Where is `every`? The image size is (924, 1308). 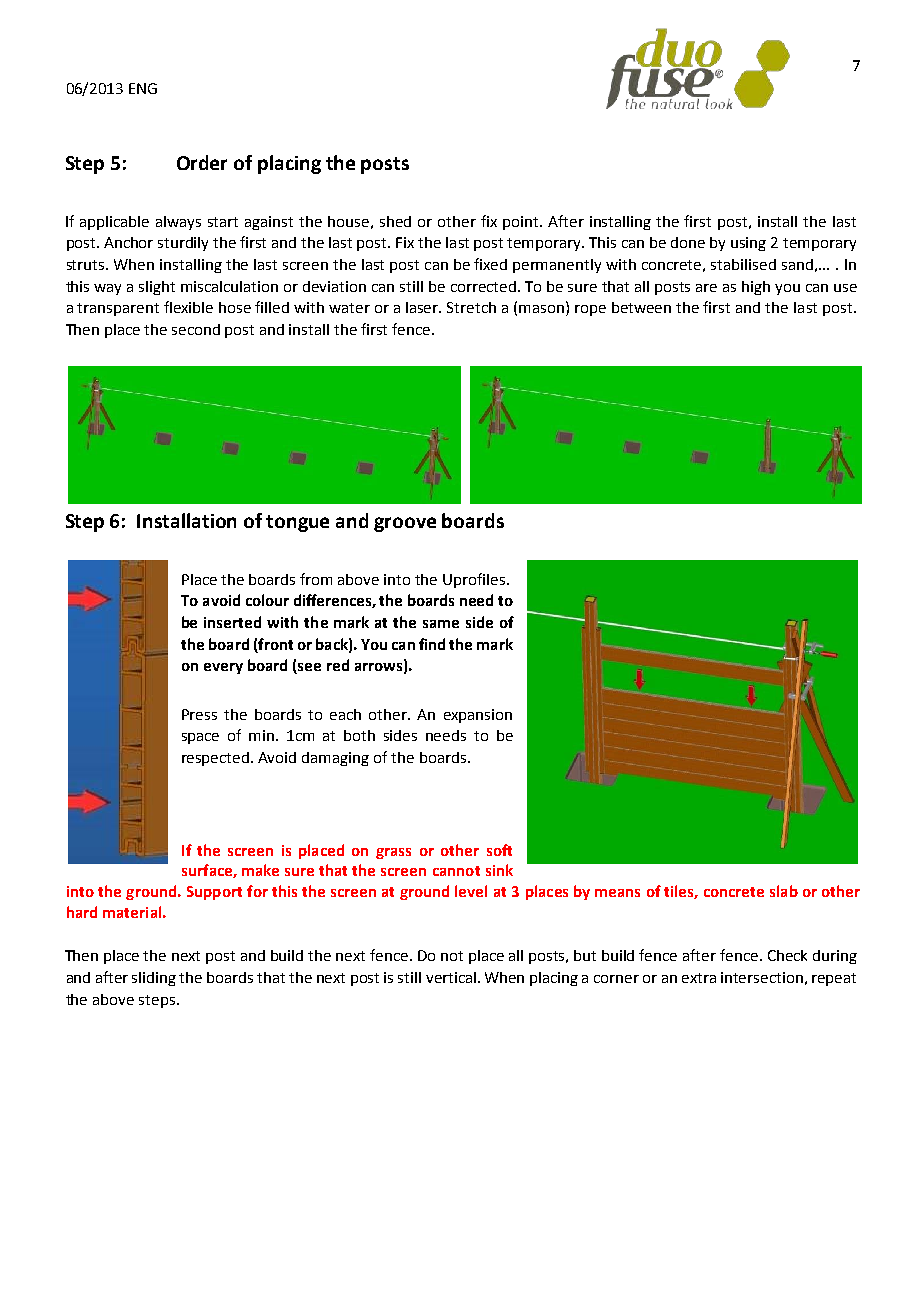
every is located at coordinates (223, 668).
